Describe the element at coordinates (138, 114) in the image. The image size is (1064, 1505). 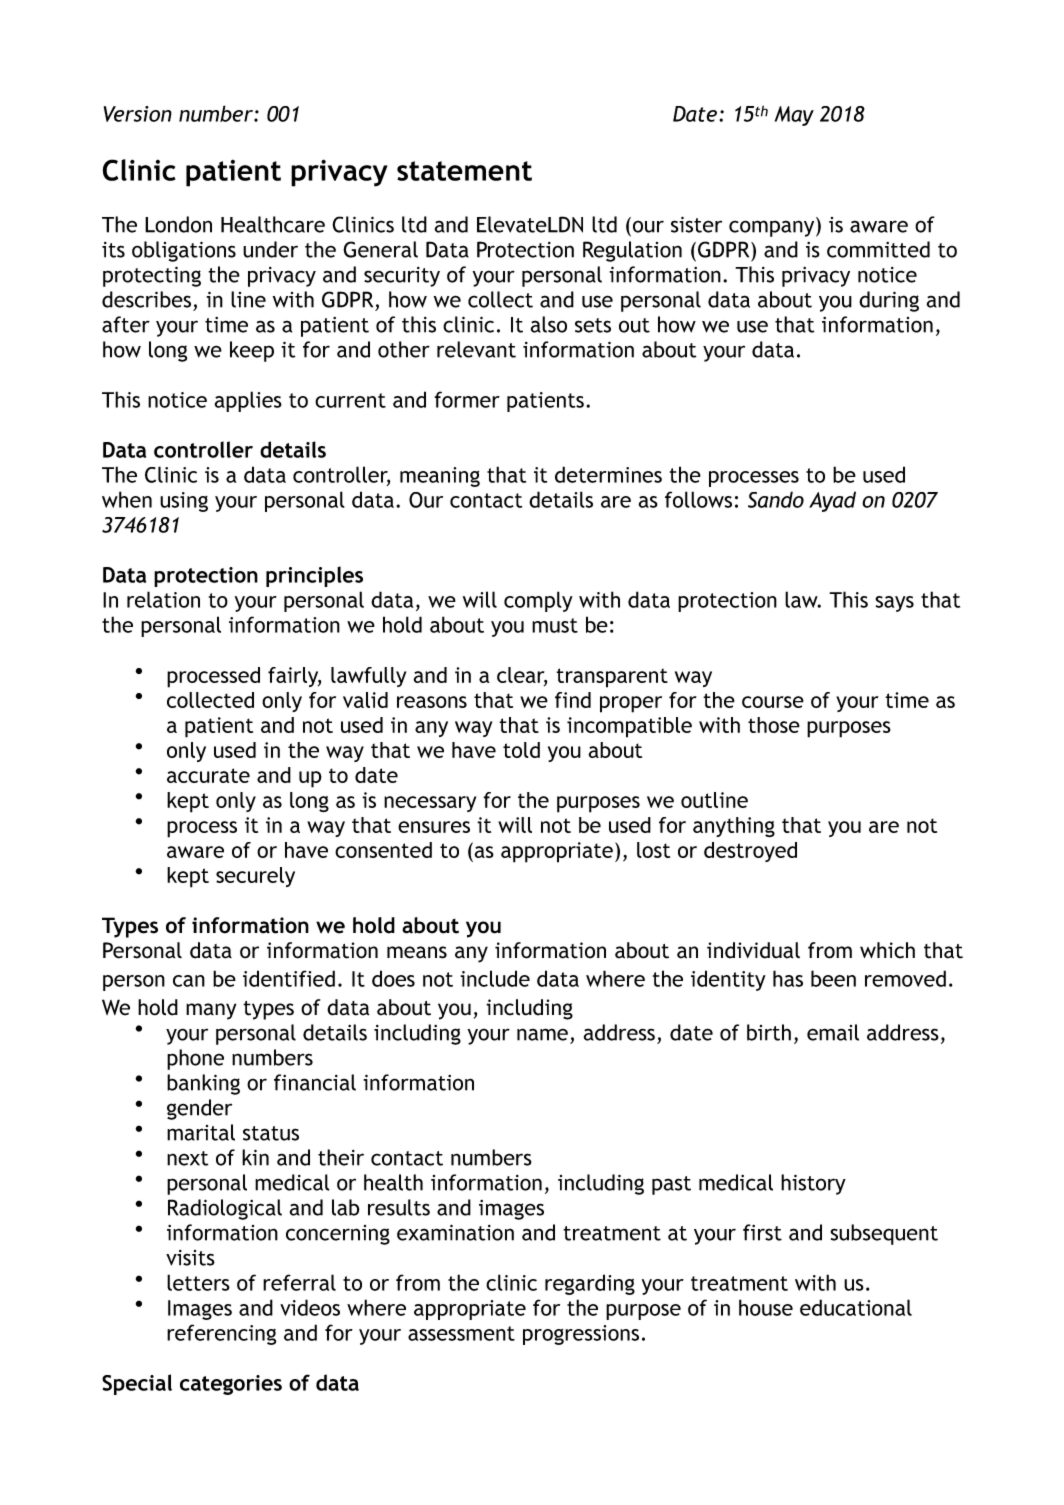
I see `Version` at that location.
